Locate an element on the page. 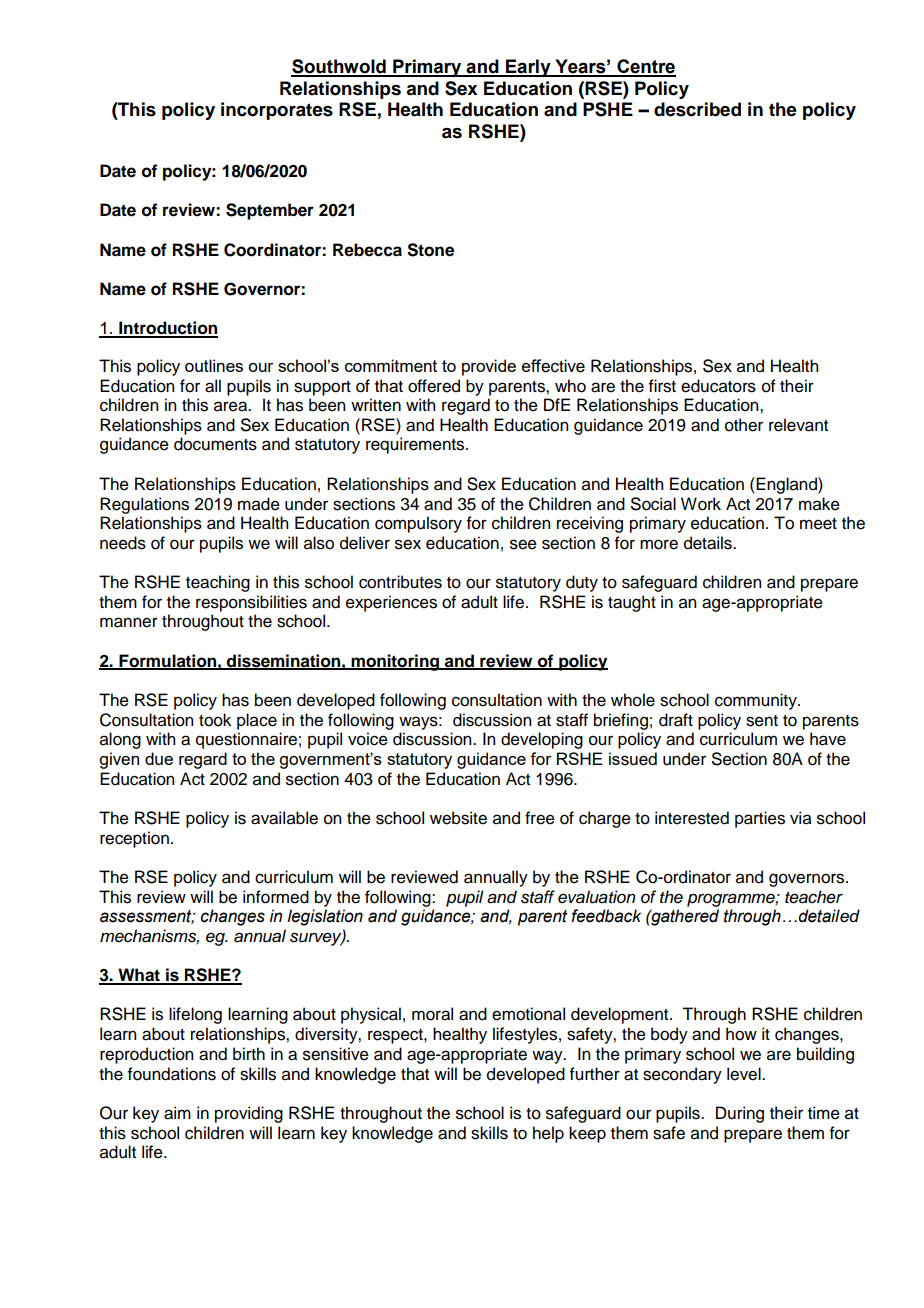 The image size is (924, 1308). contributes is located at coordinates (400, 582).
